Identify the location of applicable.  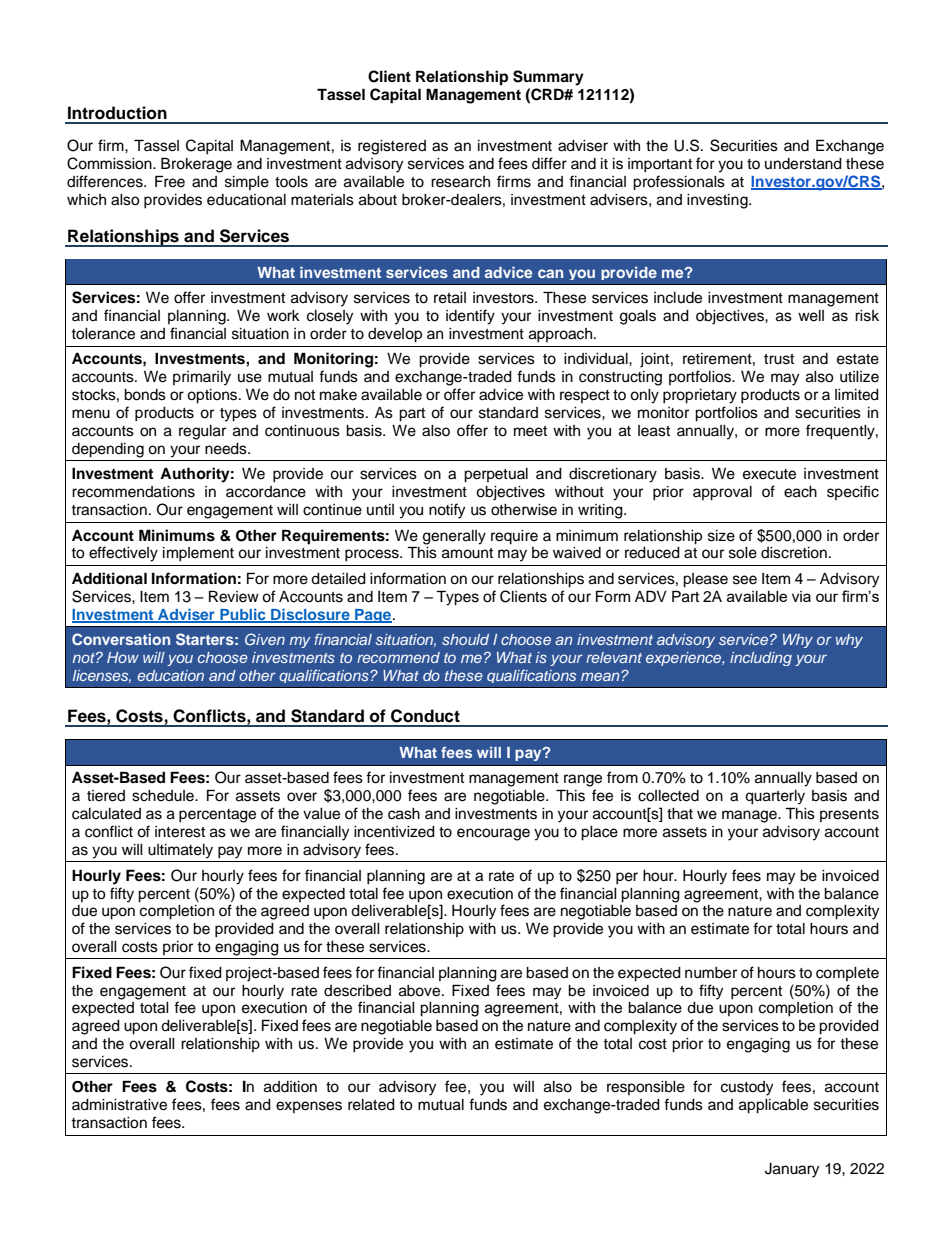
(773, 1106).
